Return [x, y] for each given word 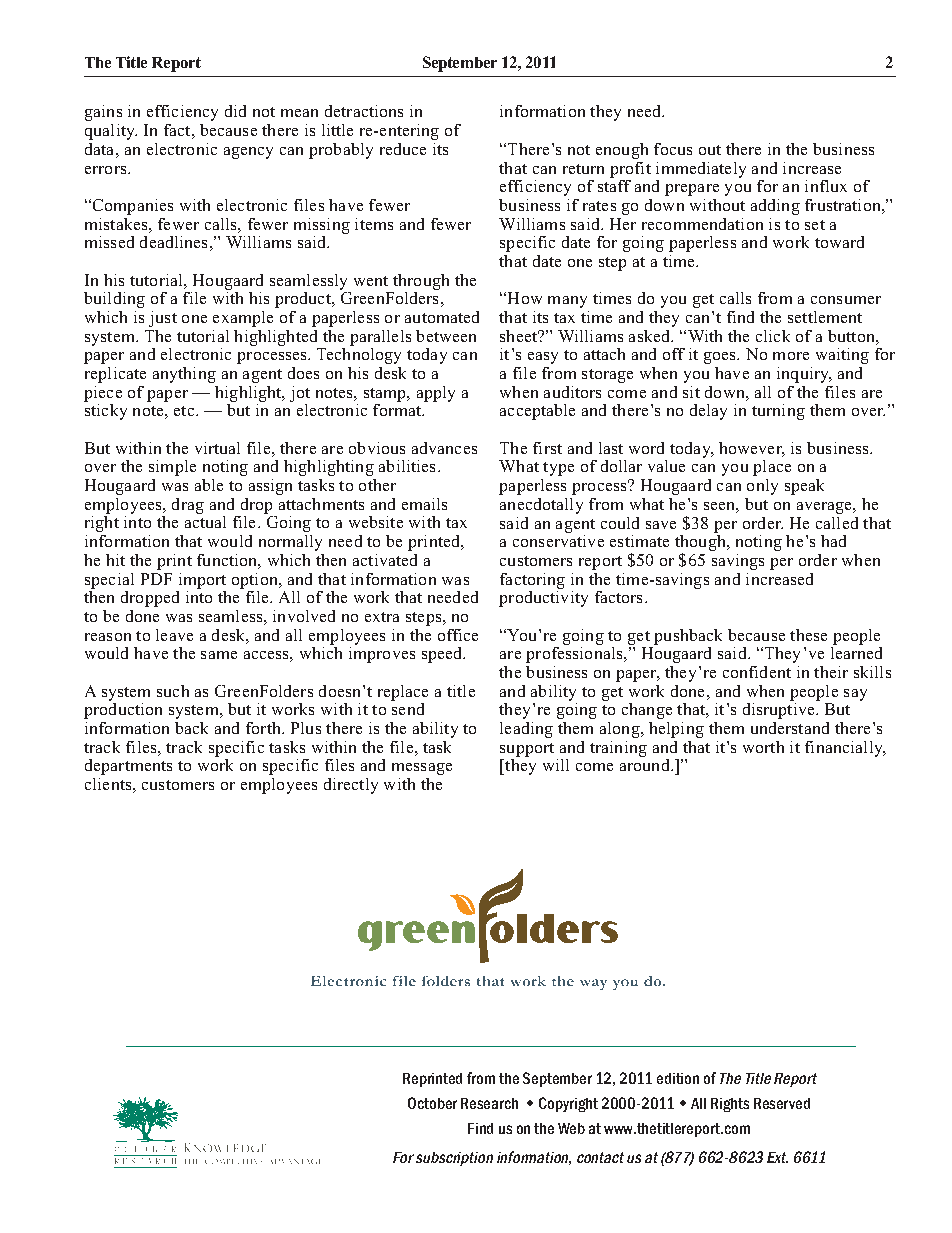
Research [489, 1103]
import [202, 581]
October [432, 1103]
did [235, 111]
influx [826, 186]
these [808, 635]
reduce [403, 149]
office [458, 635]
